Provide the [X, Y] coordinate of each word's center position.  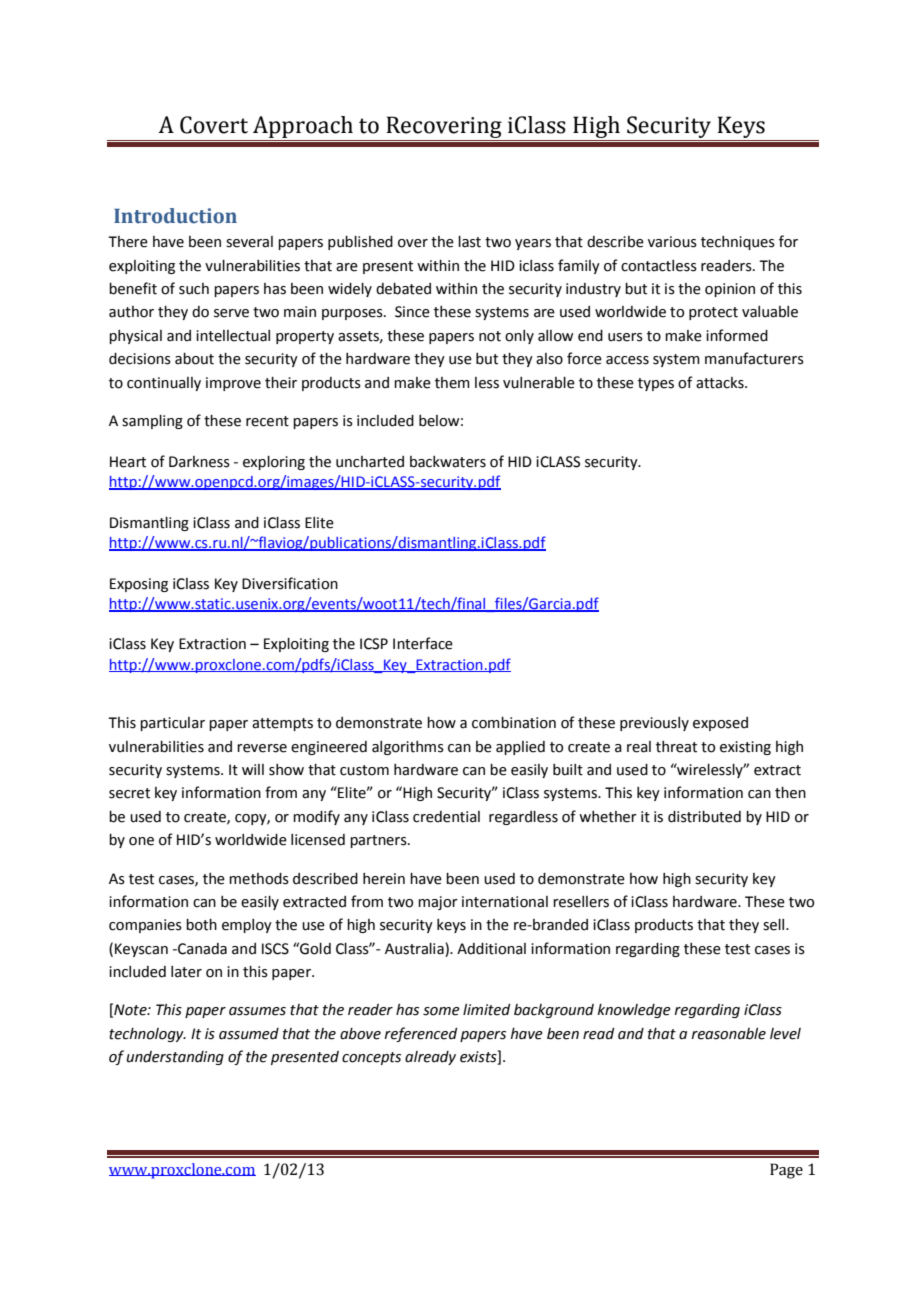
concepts [371, 1058]
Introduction [175, 216]
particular [172, 724]
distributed [704, 817]
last [469, 242]
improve [233, 384]
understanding [175, 1058]
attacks [721, 383]
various [672, 242]
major [438, 903]
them [452, 383]
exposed [720, 724]
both [201, 925]
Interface [423, 643]
